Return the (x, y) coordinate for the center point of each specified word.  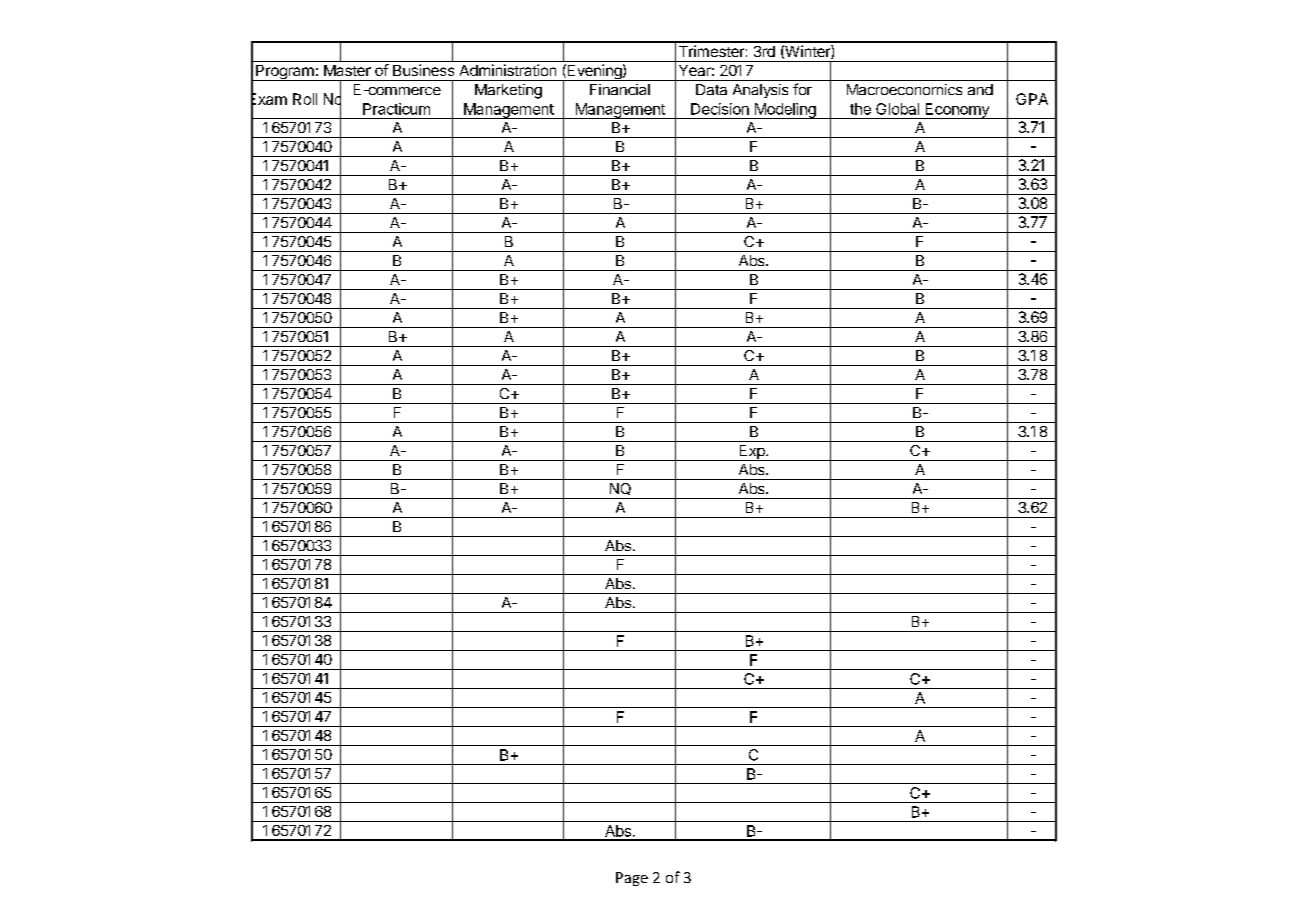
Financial (620, 89)
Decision (720, 109)
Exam (269, 99)
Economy (957, 111)
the (860, 109)
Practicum (396, 109)
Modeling (785, 111)
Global (897, 109)
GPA (1032, 99)
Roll (305, 99)
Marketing (508, 91)
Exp (752, 453)
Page (632, 879)
